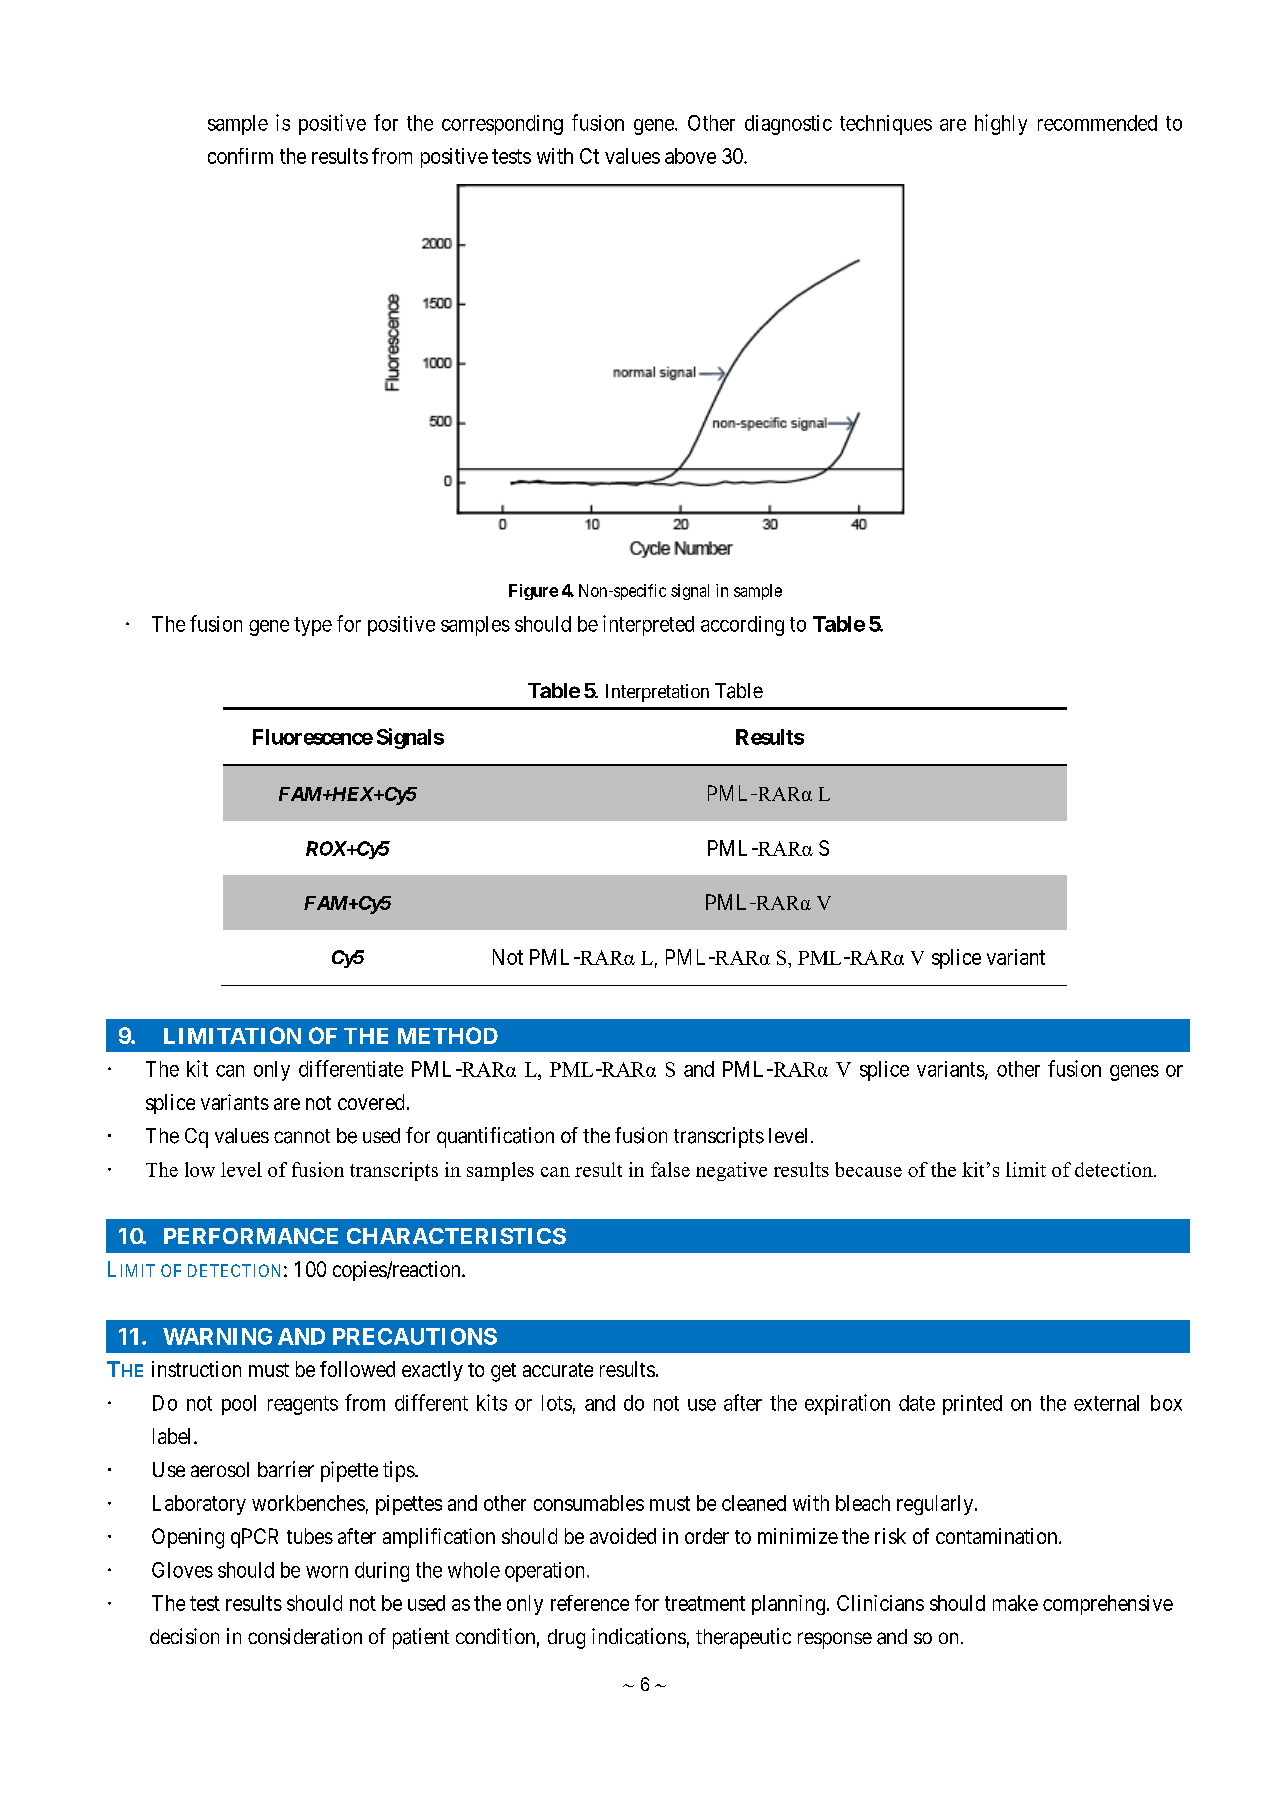 The width and height of the screenshot is (1274, 1802). Describe the element at coordinates (648, 625) in the screenshot. I see `interpreted` at that location.
